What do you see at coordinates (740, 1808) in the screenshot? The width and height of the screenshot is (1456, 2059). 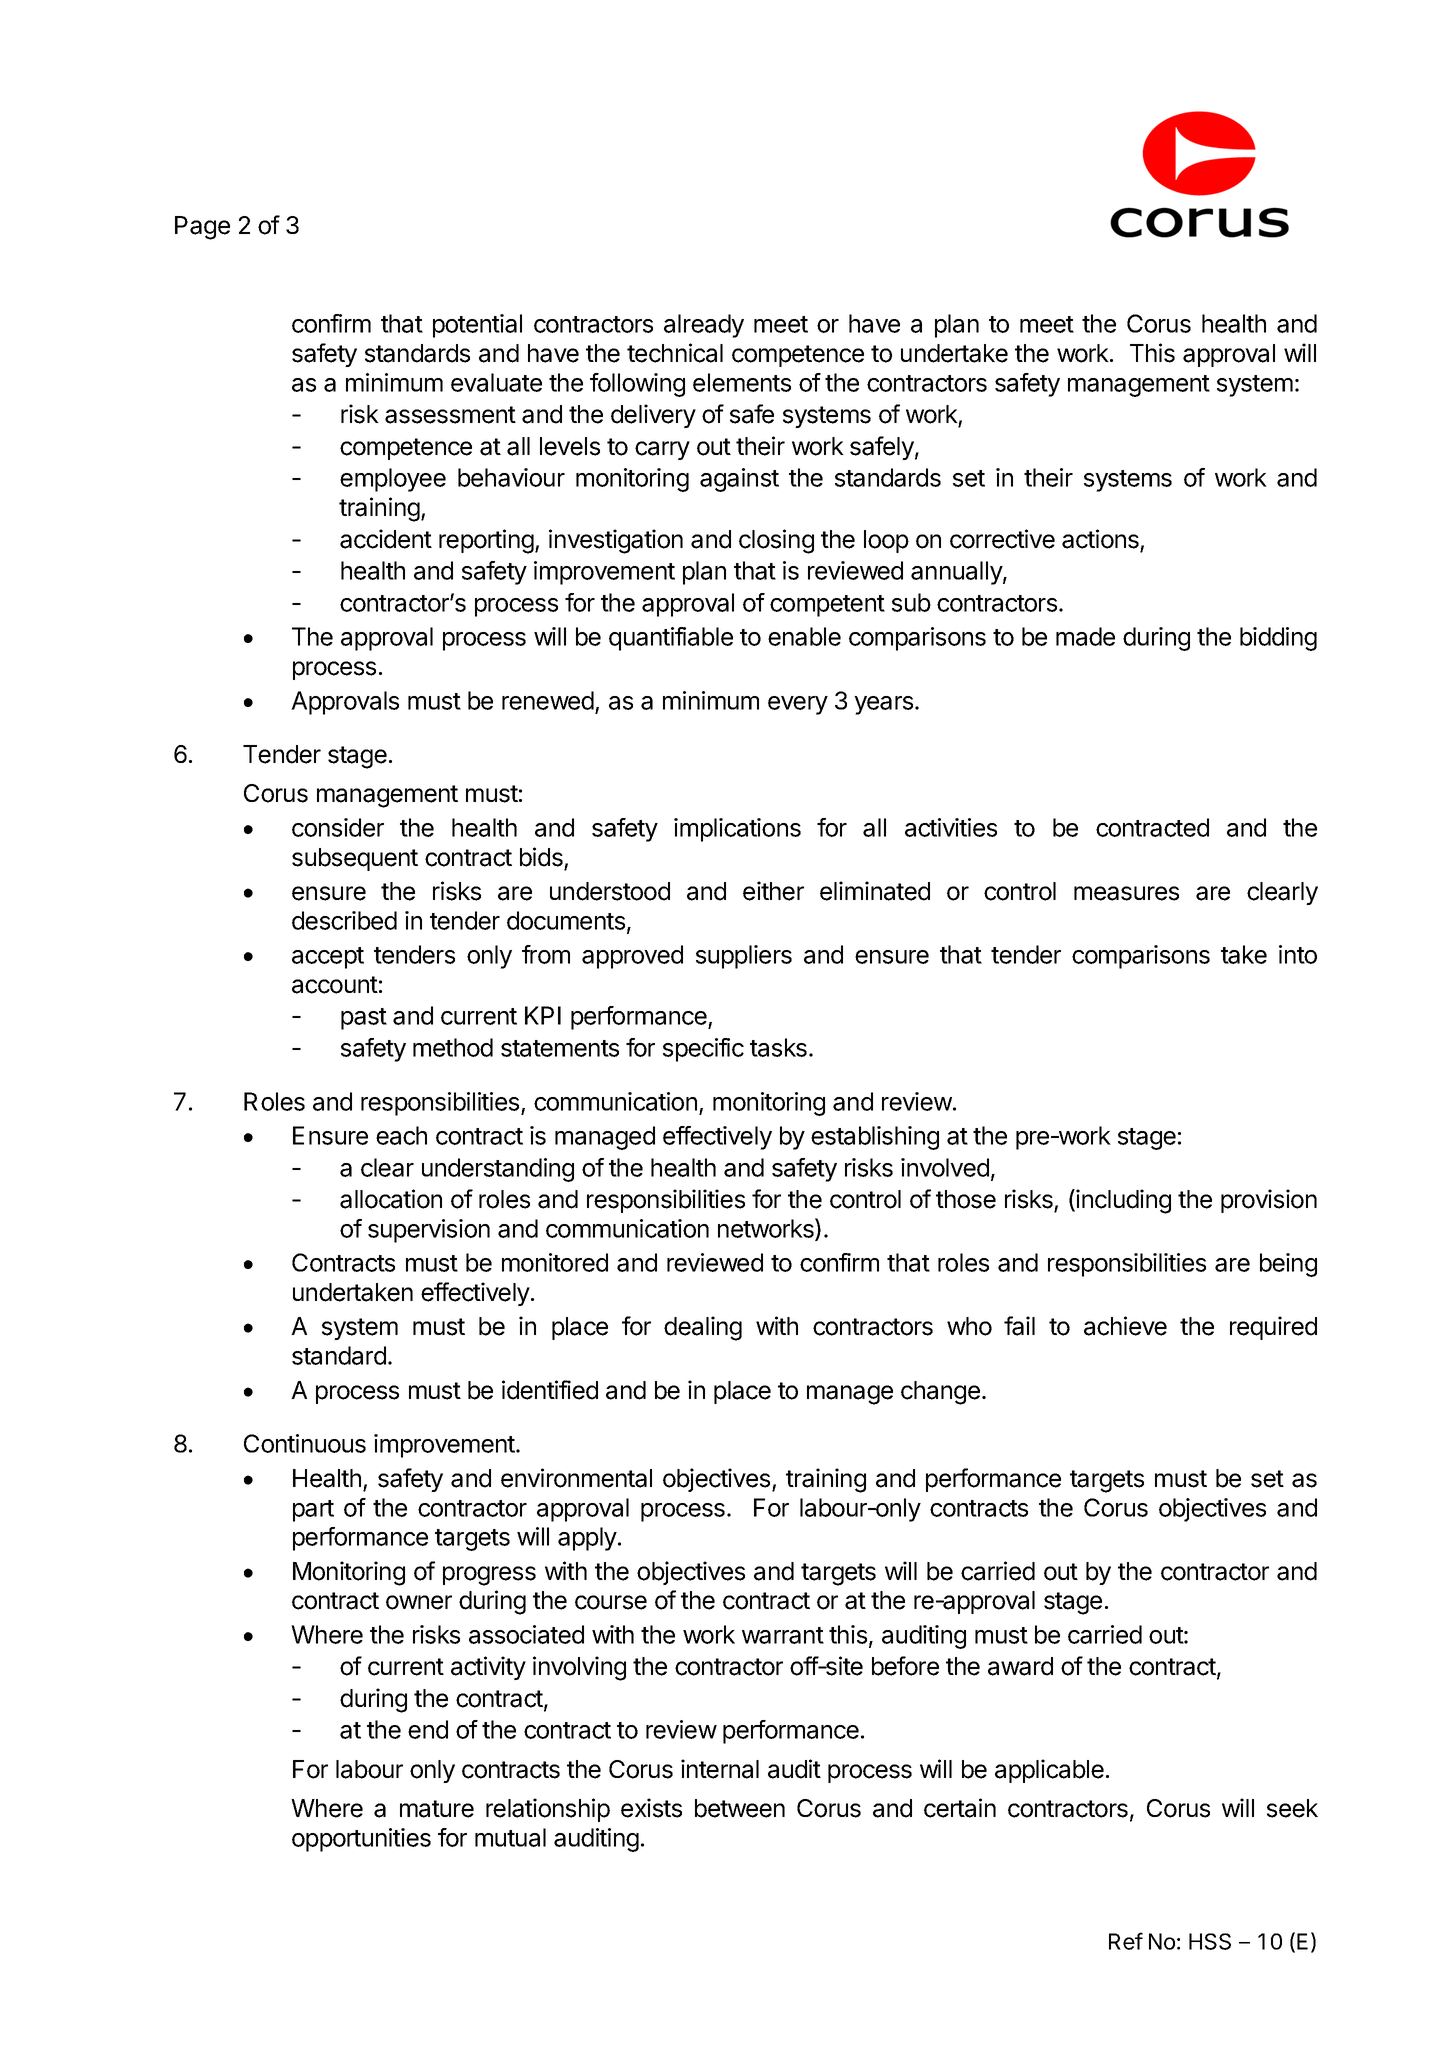 I see `between` at bounding box center [740, 1808].
